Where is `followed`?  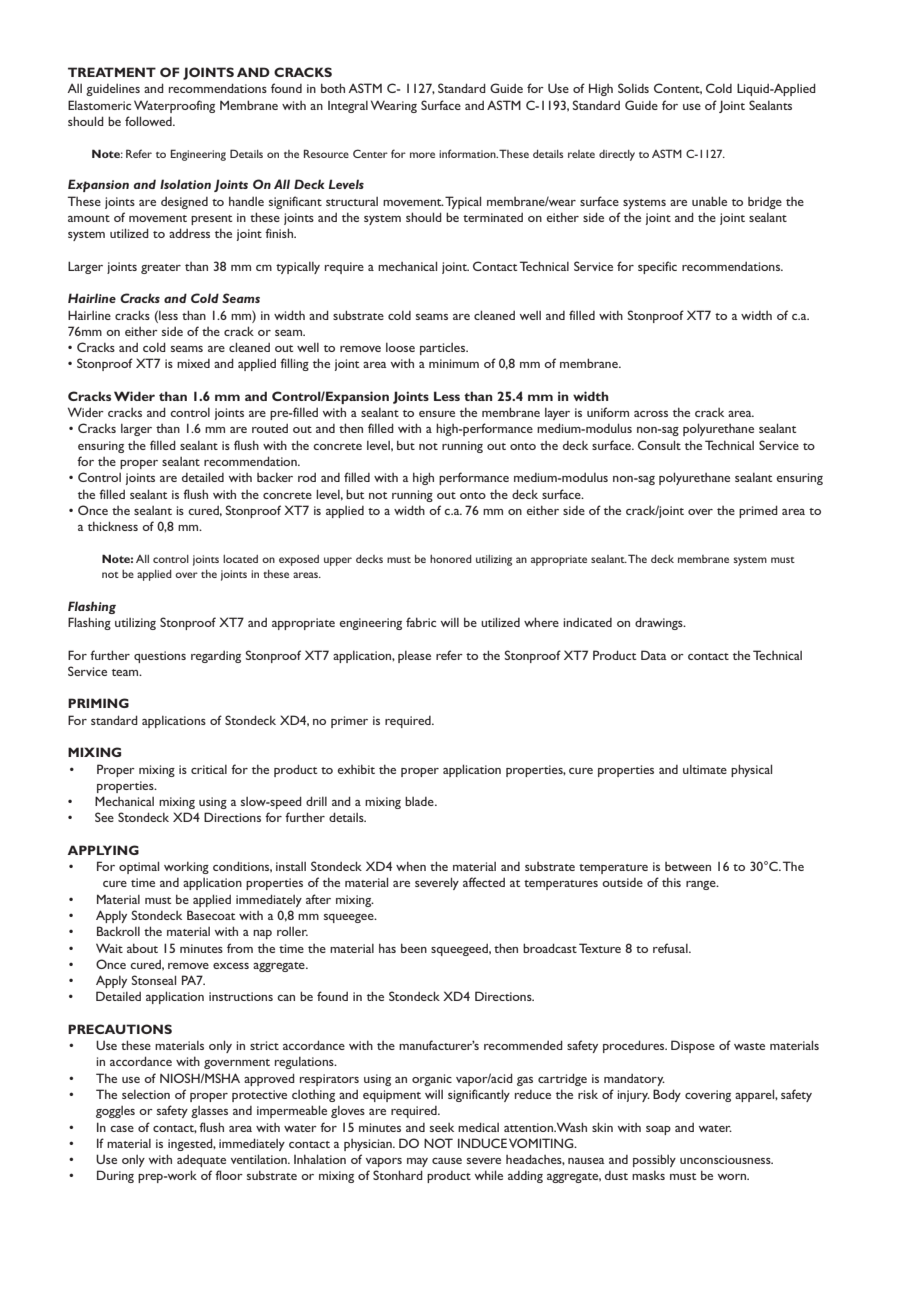 followed is located at coordinates (149, 121).
